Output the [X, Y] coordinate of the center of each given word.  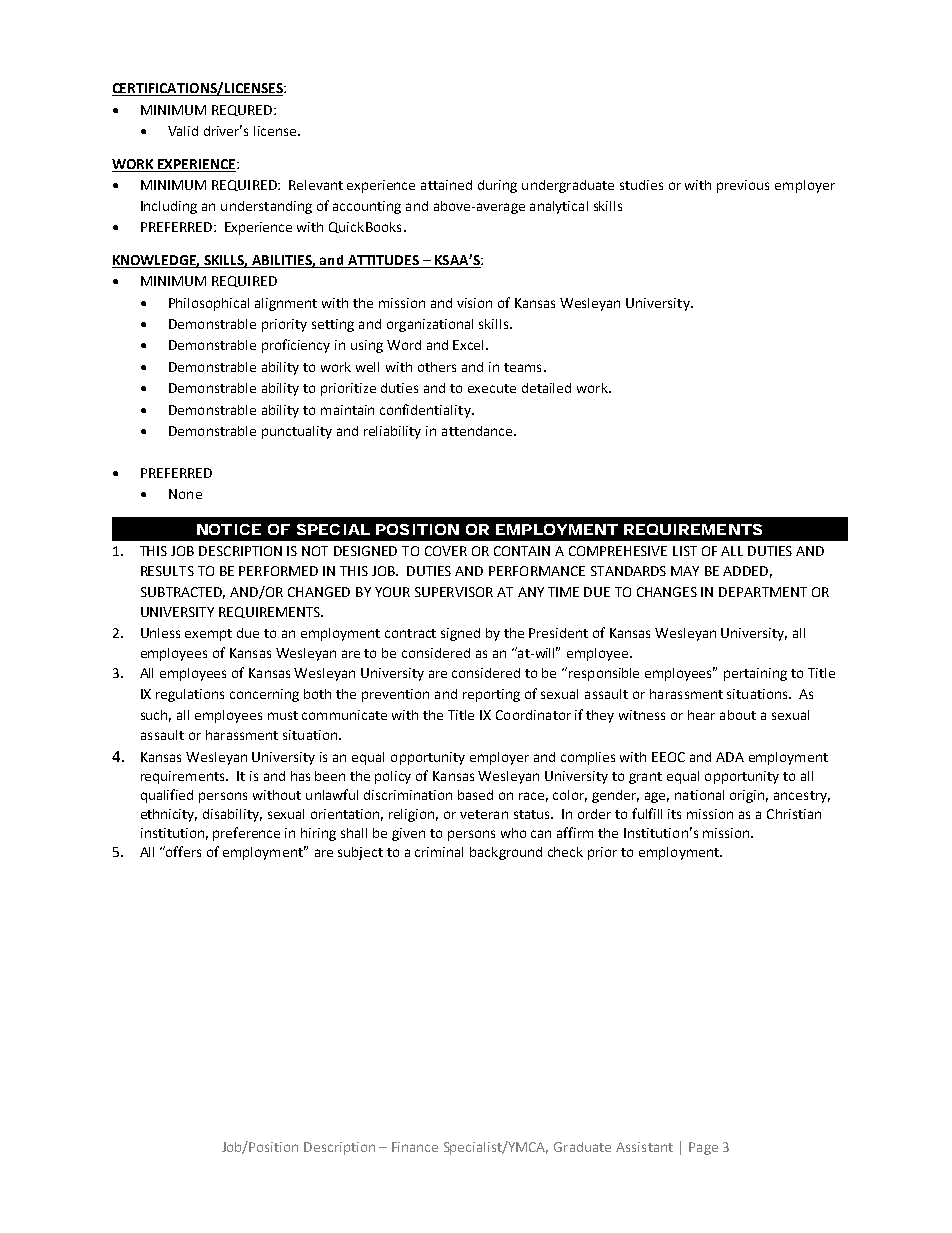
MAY [685, 571]
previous [743, 186]
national [699, 795]
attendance [478, 431]
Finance [415, 1147]
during [497, 186]
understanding [266, 207]
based [475, 795]
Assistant [644, 1147]
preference [246, 834]
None [185, 494]
